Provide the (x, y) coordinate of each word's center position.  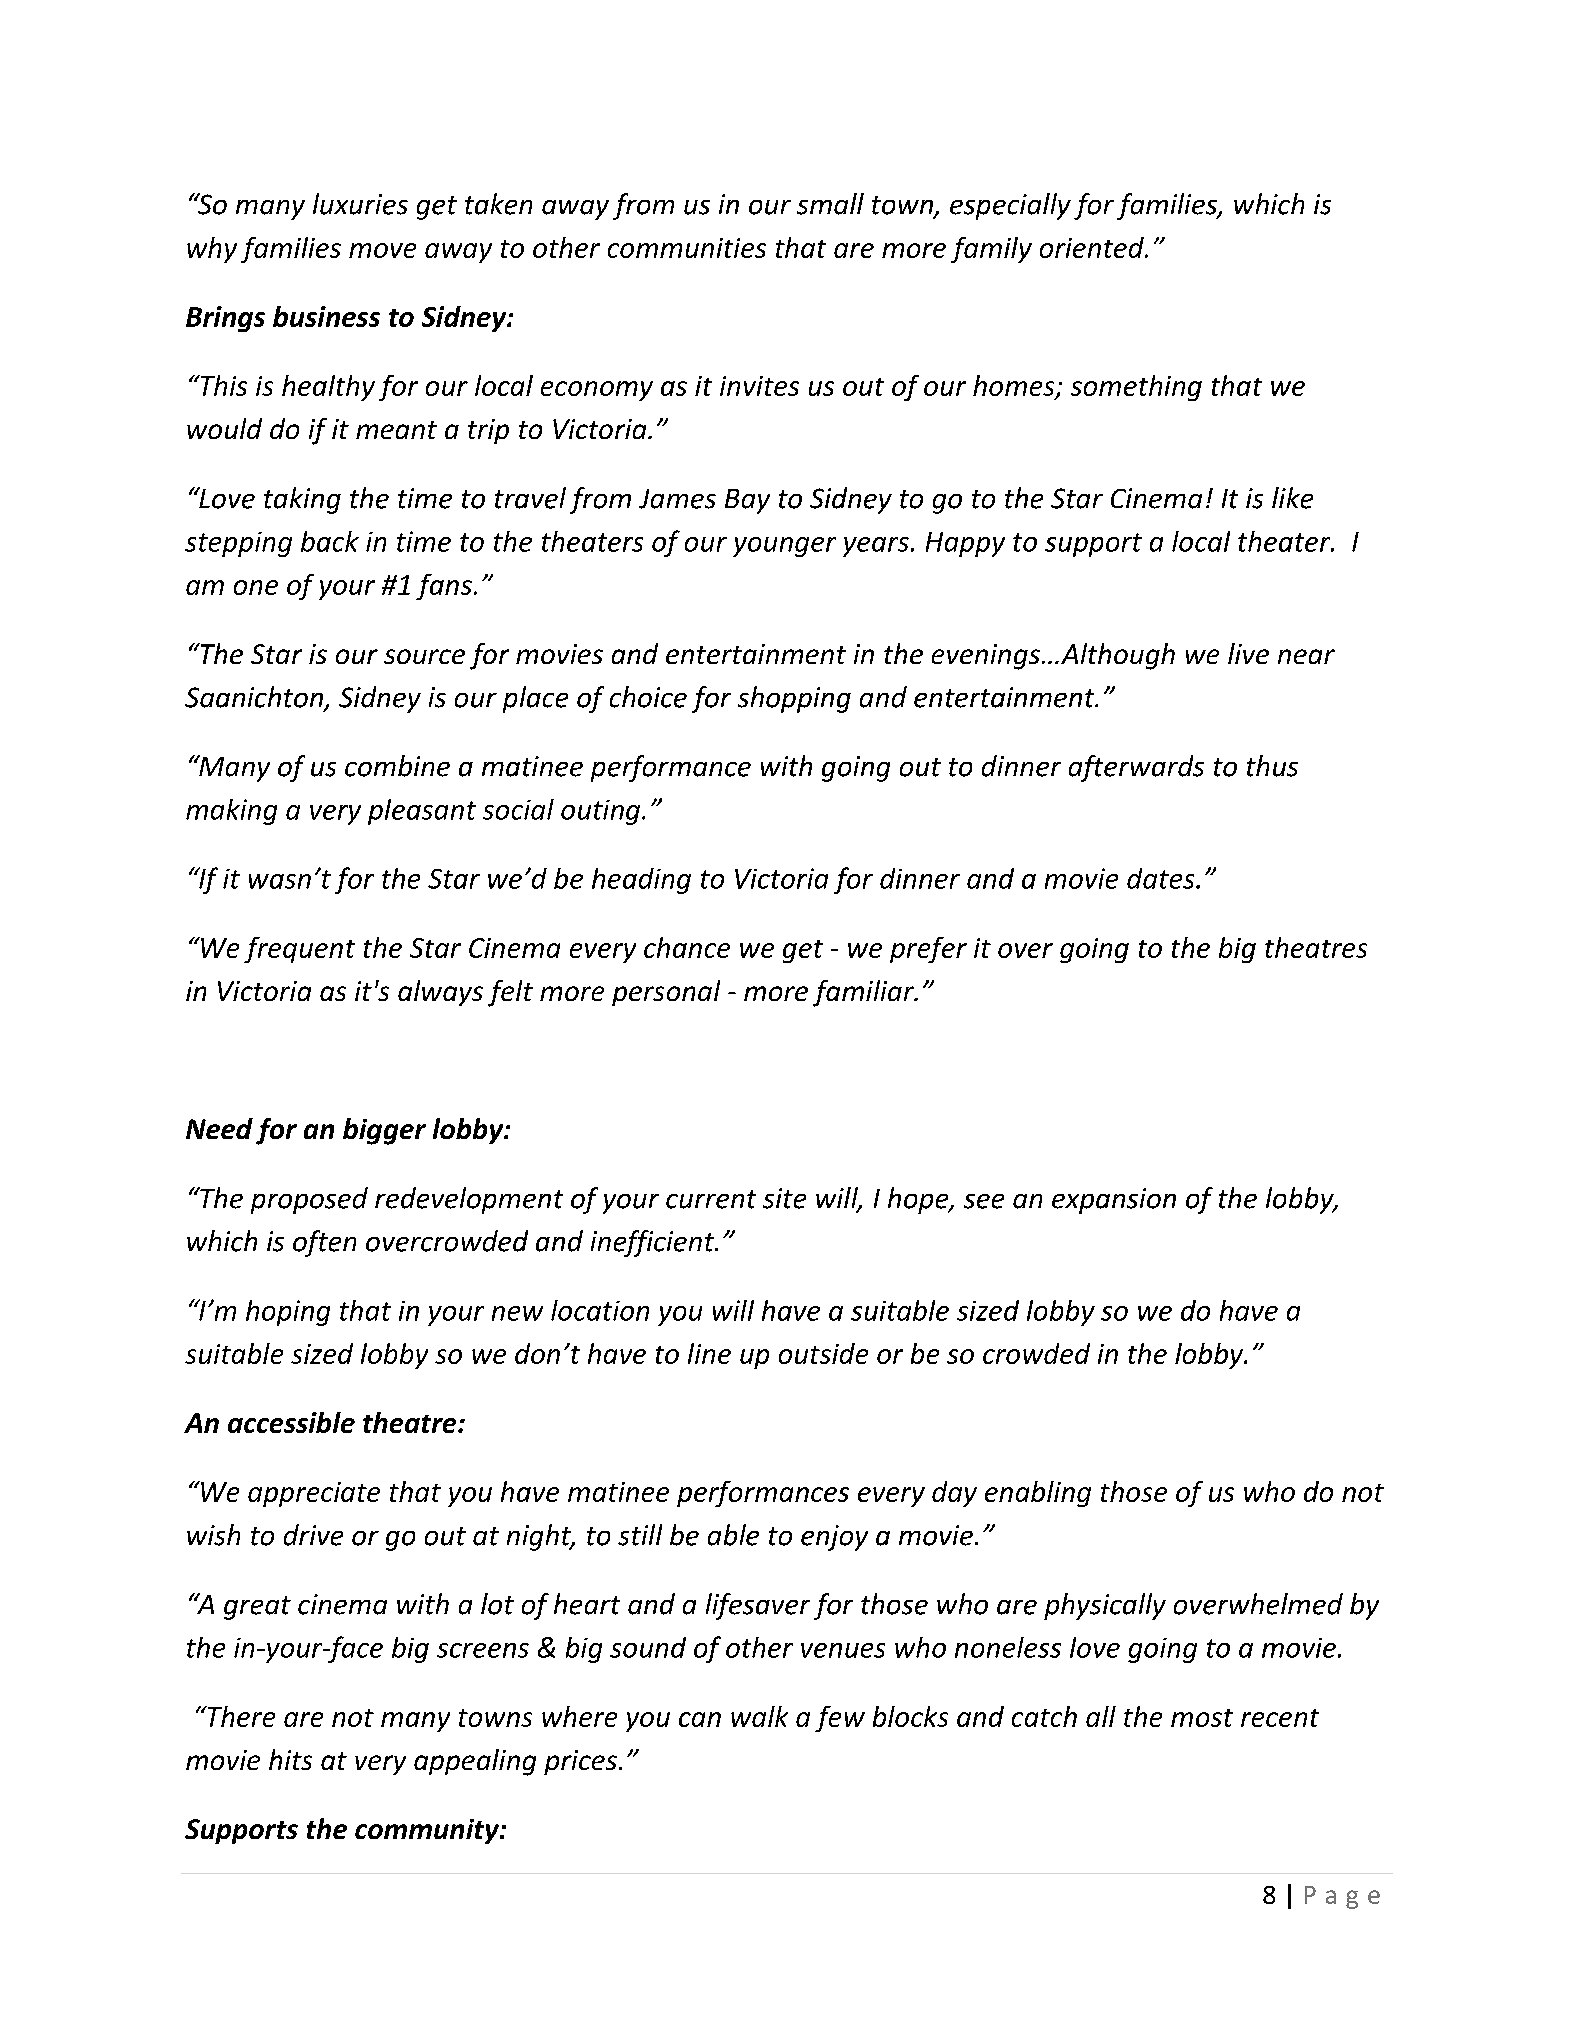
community (428, 1831)
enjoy (834, 1538)
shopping (794, 699)
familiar (864, 993)
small (830, 204)
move (382, 250)
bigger (384, 1131)
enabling (1038, 1494)
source (424, 656)
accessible (291, 1422)
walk (759, 1716)
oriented (1093, 247)
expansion (1114, 1201)
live (1248, 653)
